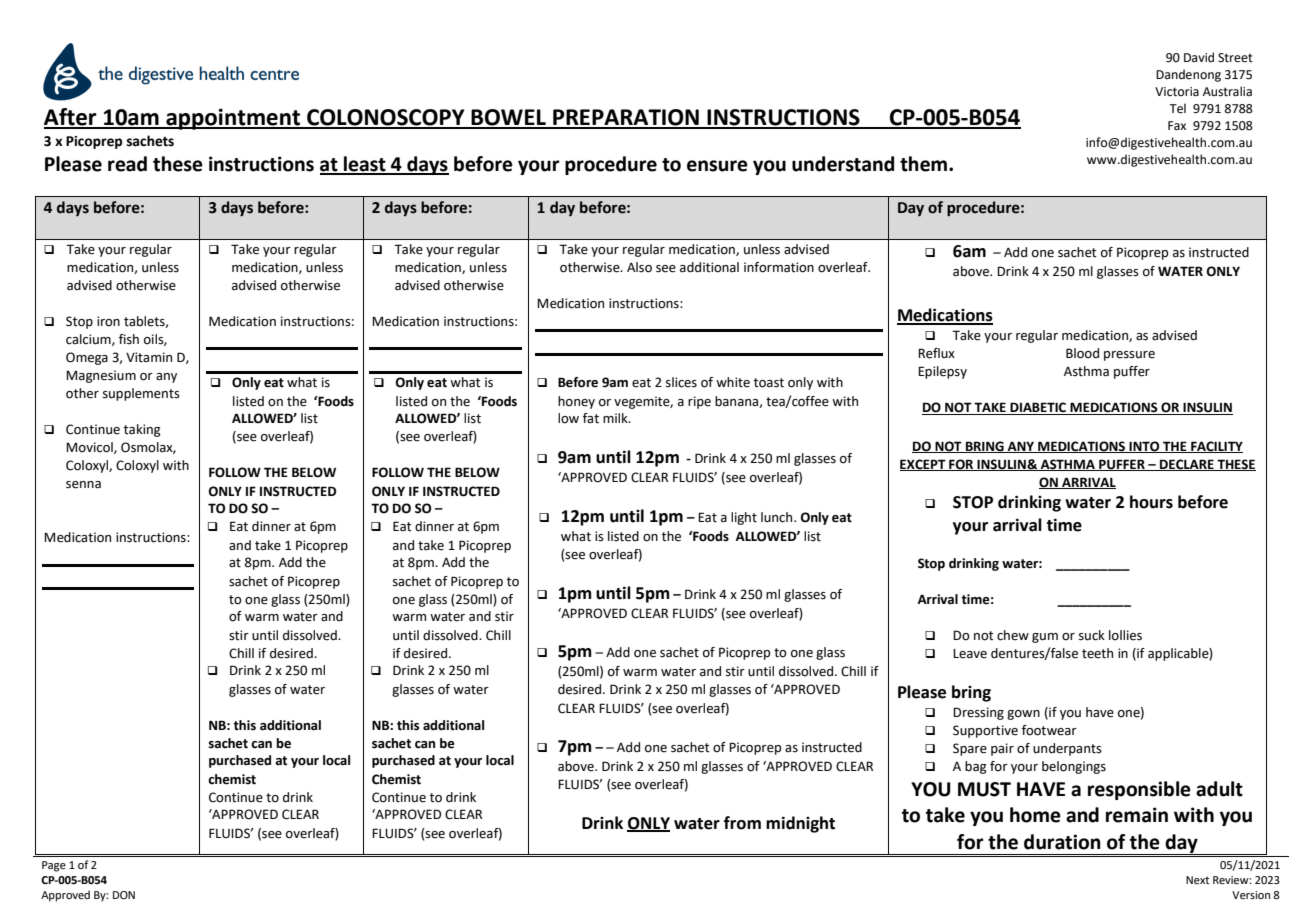 This screenshot has width=1308, height=924. What do you see at coordinates (744, 518) in the screenshot?
I see `light` at bounding box center [744, 518].
